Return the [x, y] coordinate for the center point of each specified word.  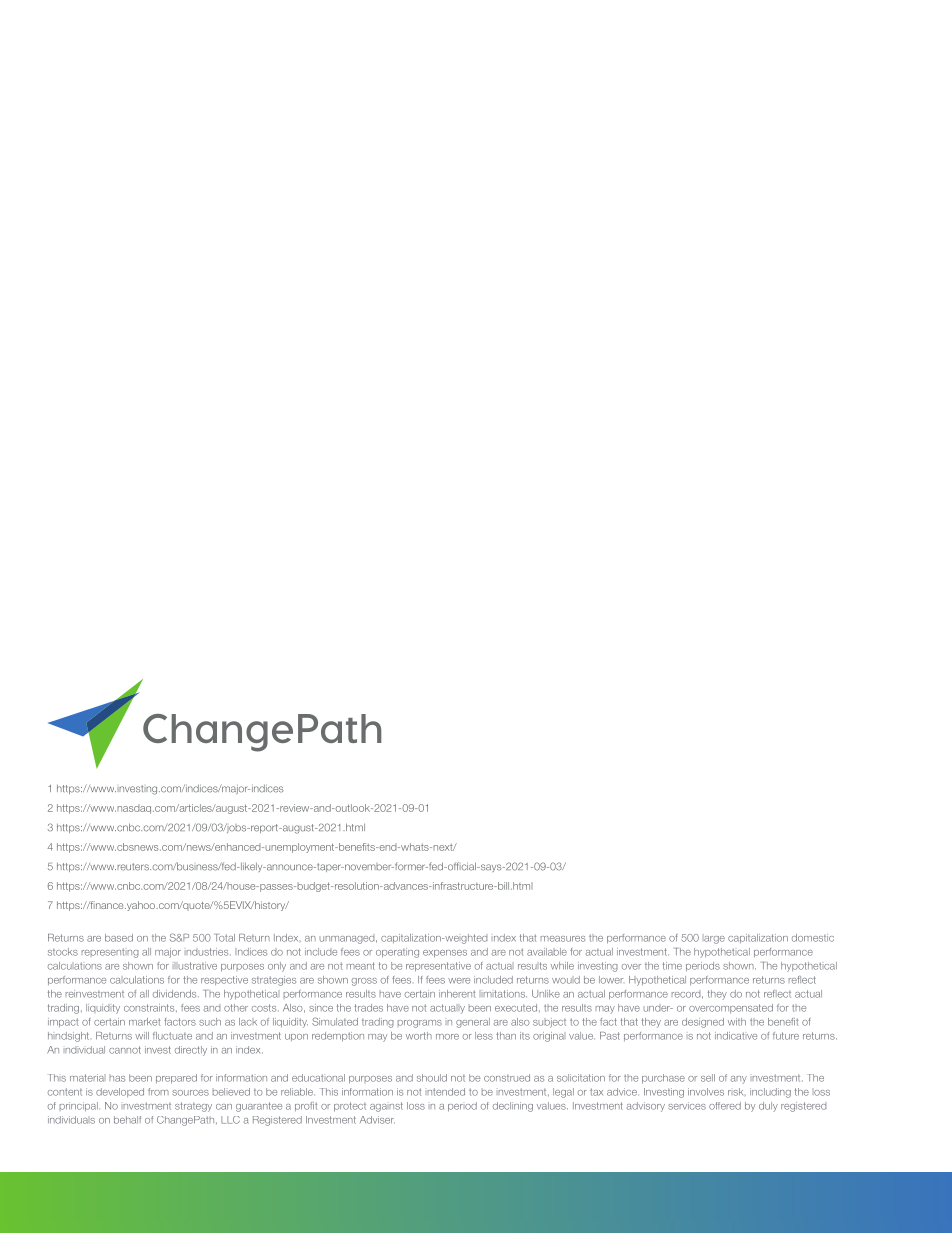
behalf [127, 1120]
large [714, 940]
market [144, 1022]
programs [420, 1024]
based [119, 938]
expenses [445, 954]
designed [703, 1023]
